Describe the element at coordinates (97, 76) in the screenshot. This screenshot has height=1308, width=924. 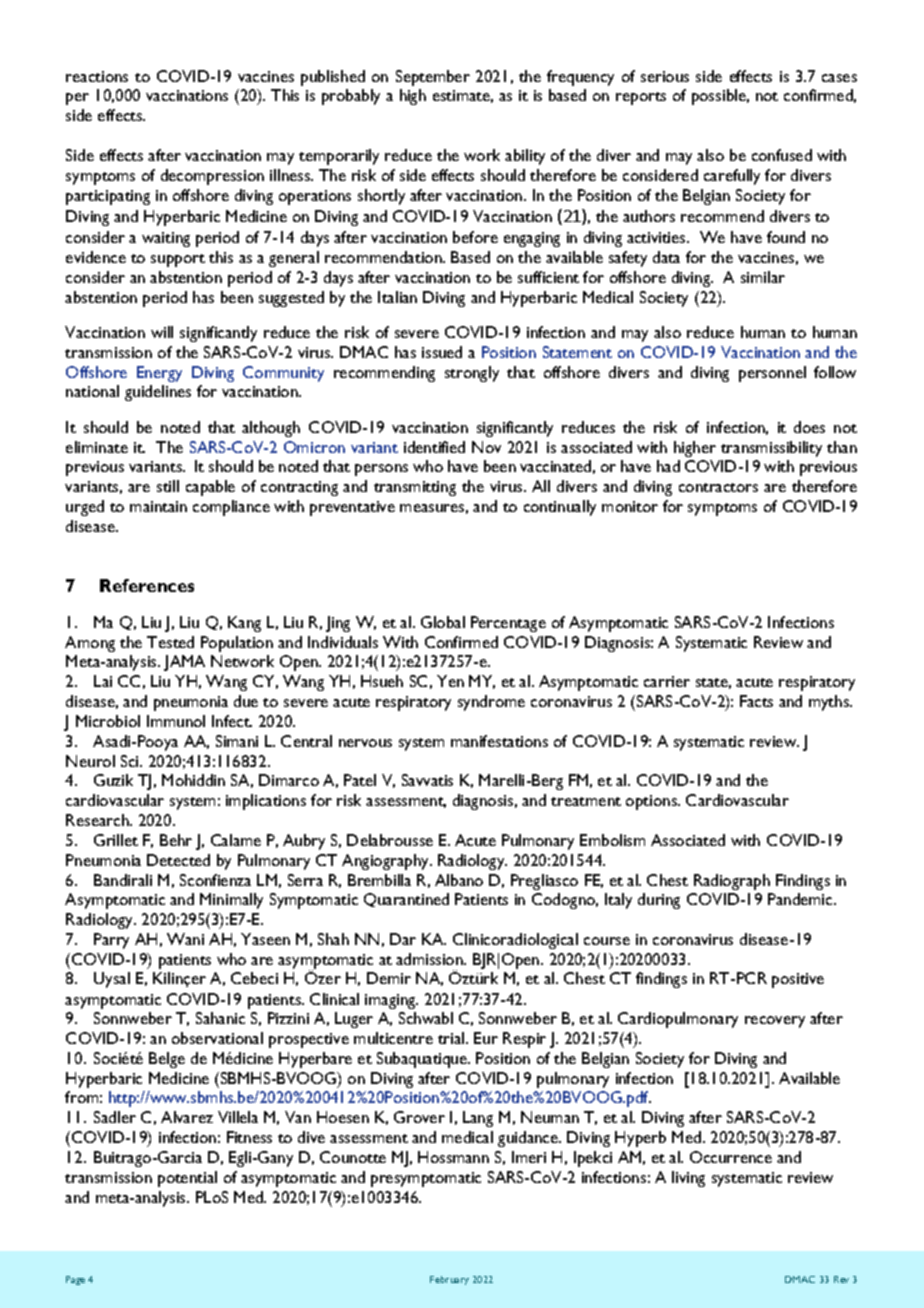
I see `reactions` at that location.
